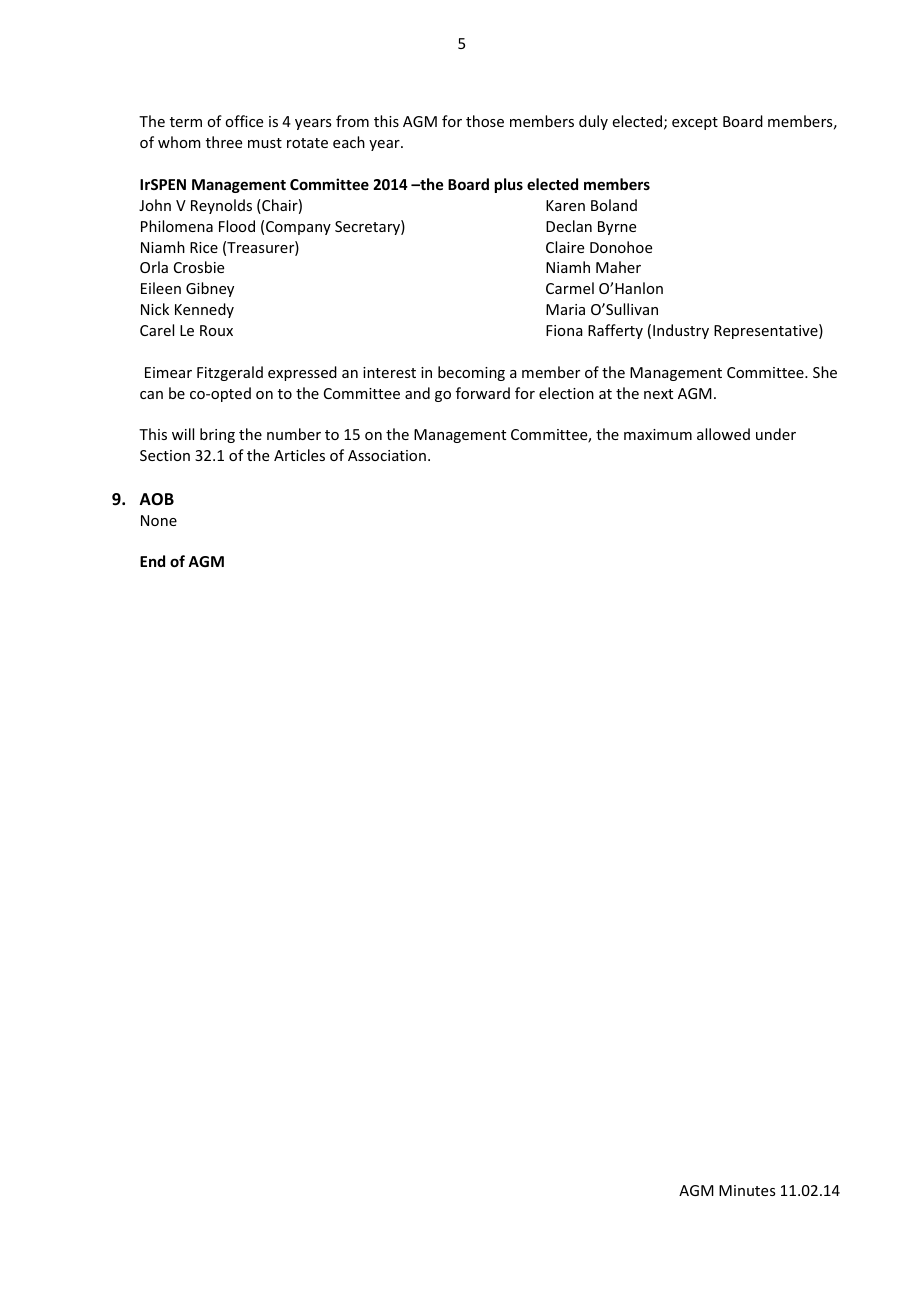 The height and width of the screenshot is (1308, 924). What do you see at coordinates (224, 142) in the screenshot?
I see `three` at bounding box center [224, 142].
